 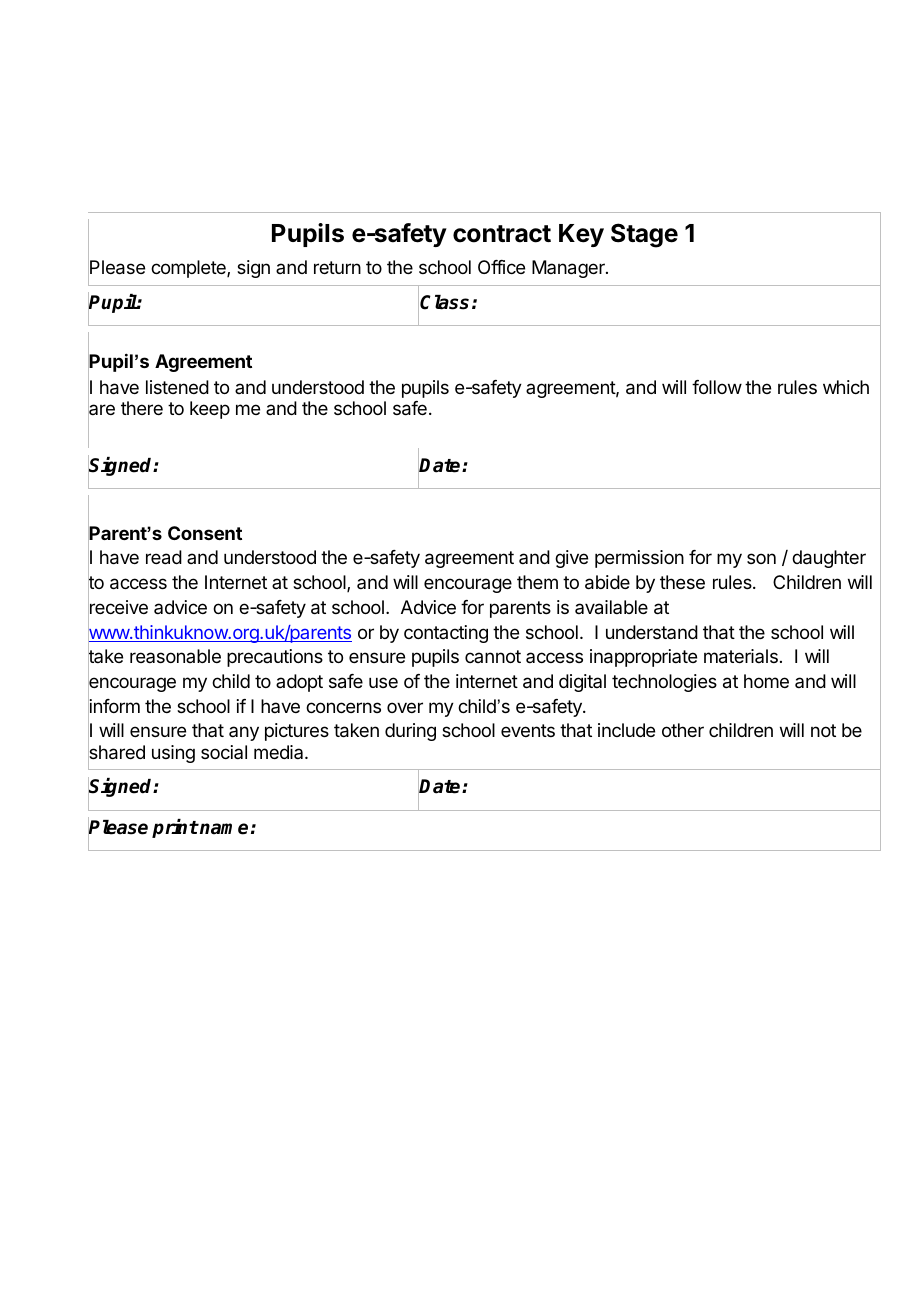 What do you see at coordinates (177, 387) in the screenshot?
I see `listened` at bounding box center [177, 387].
